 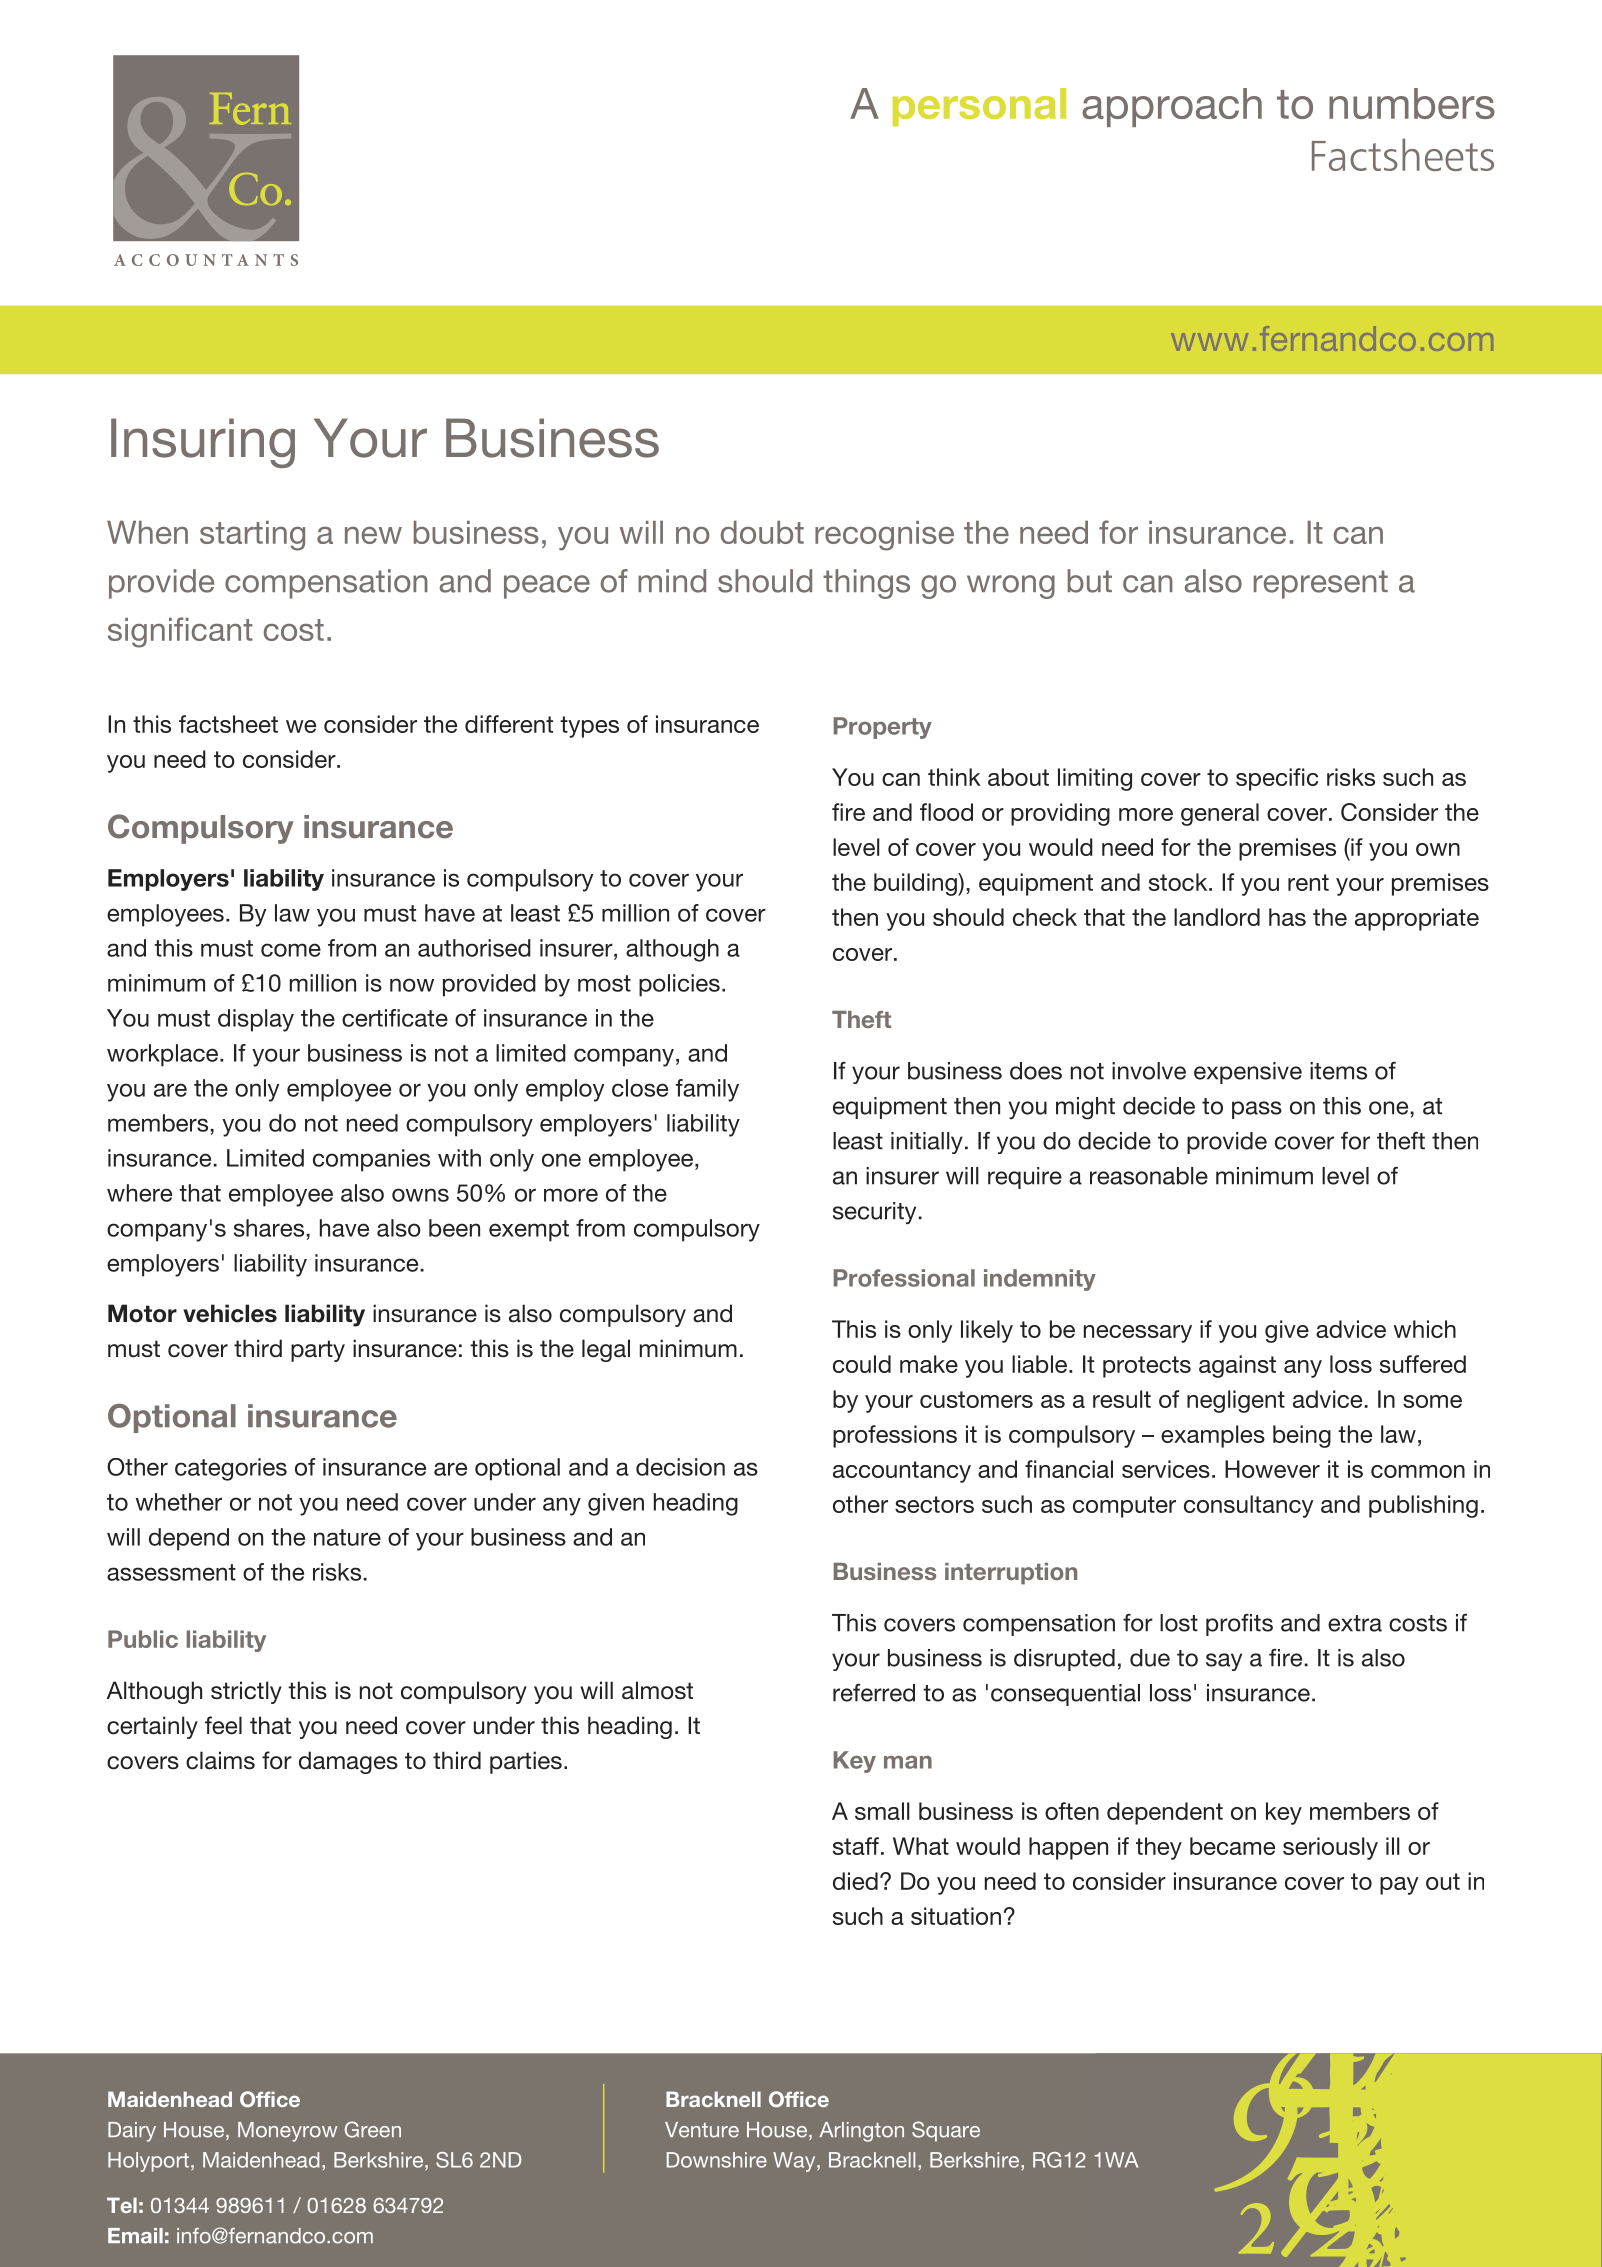 What do you see at coordinates (876, 1213) in the screenshot?
I see `security` at bounding box center [876, 1213].
